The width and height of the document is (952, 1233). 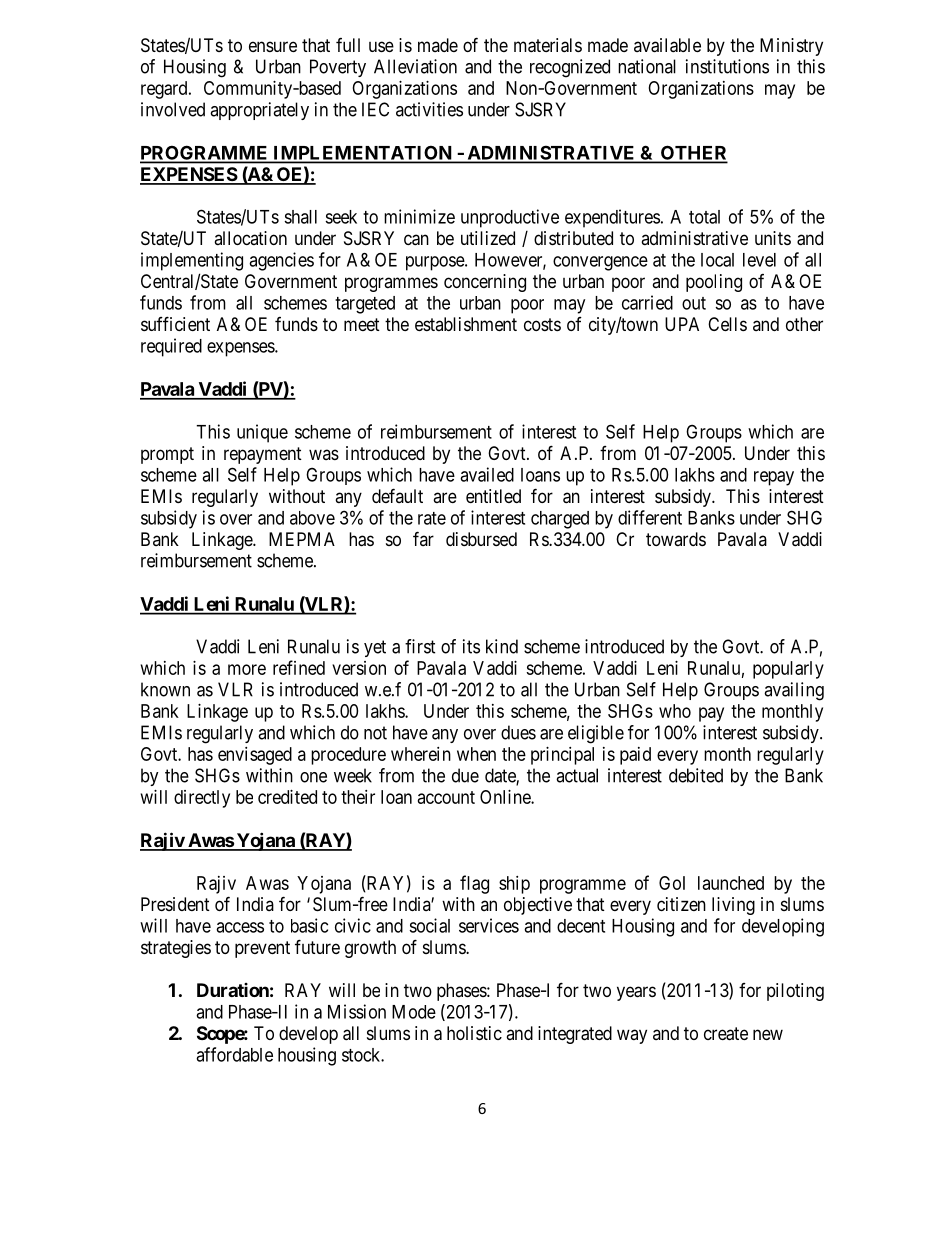 What do you see at coordinates (518, 732) in the document?
I see `dues` at bounding box center [518, 732].
